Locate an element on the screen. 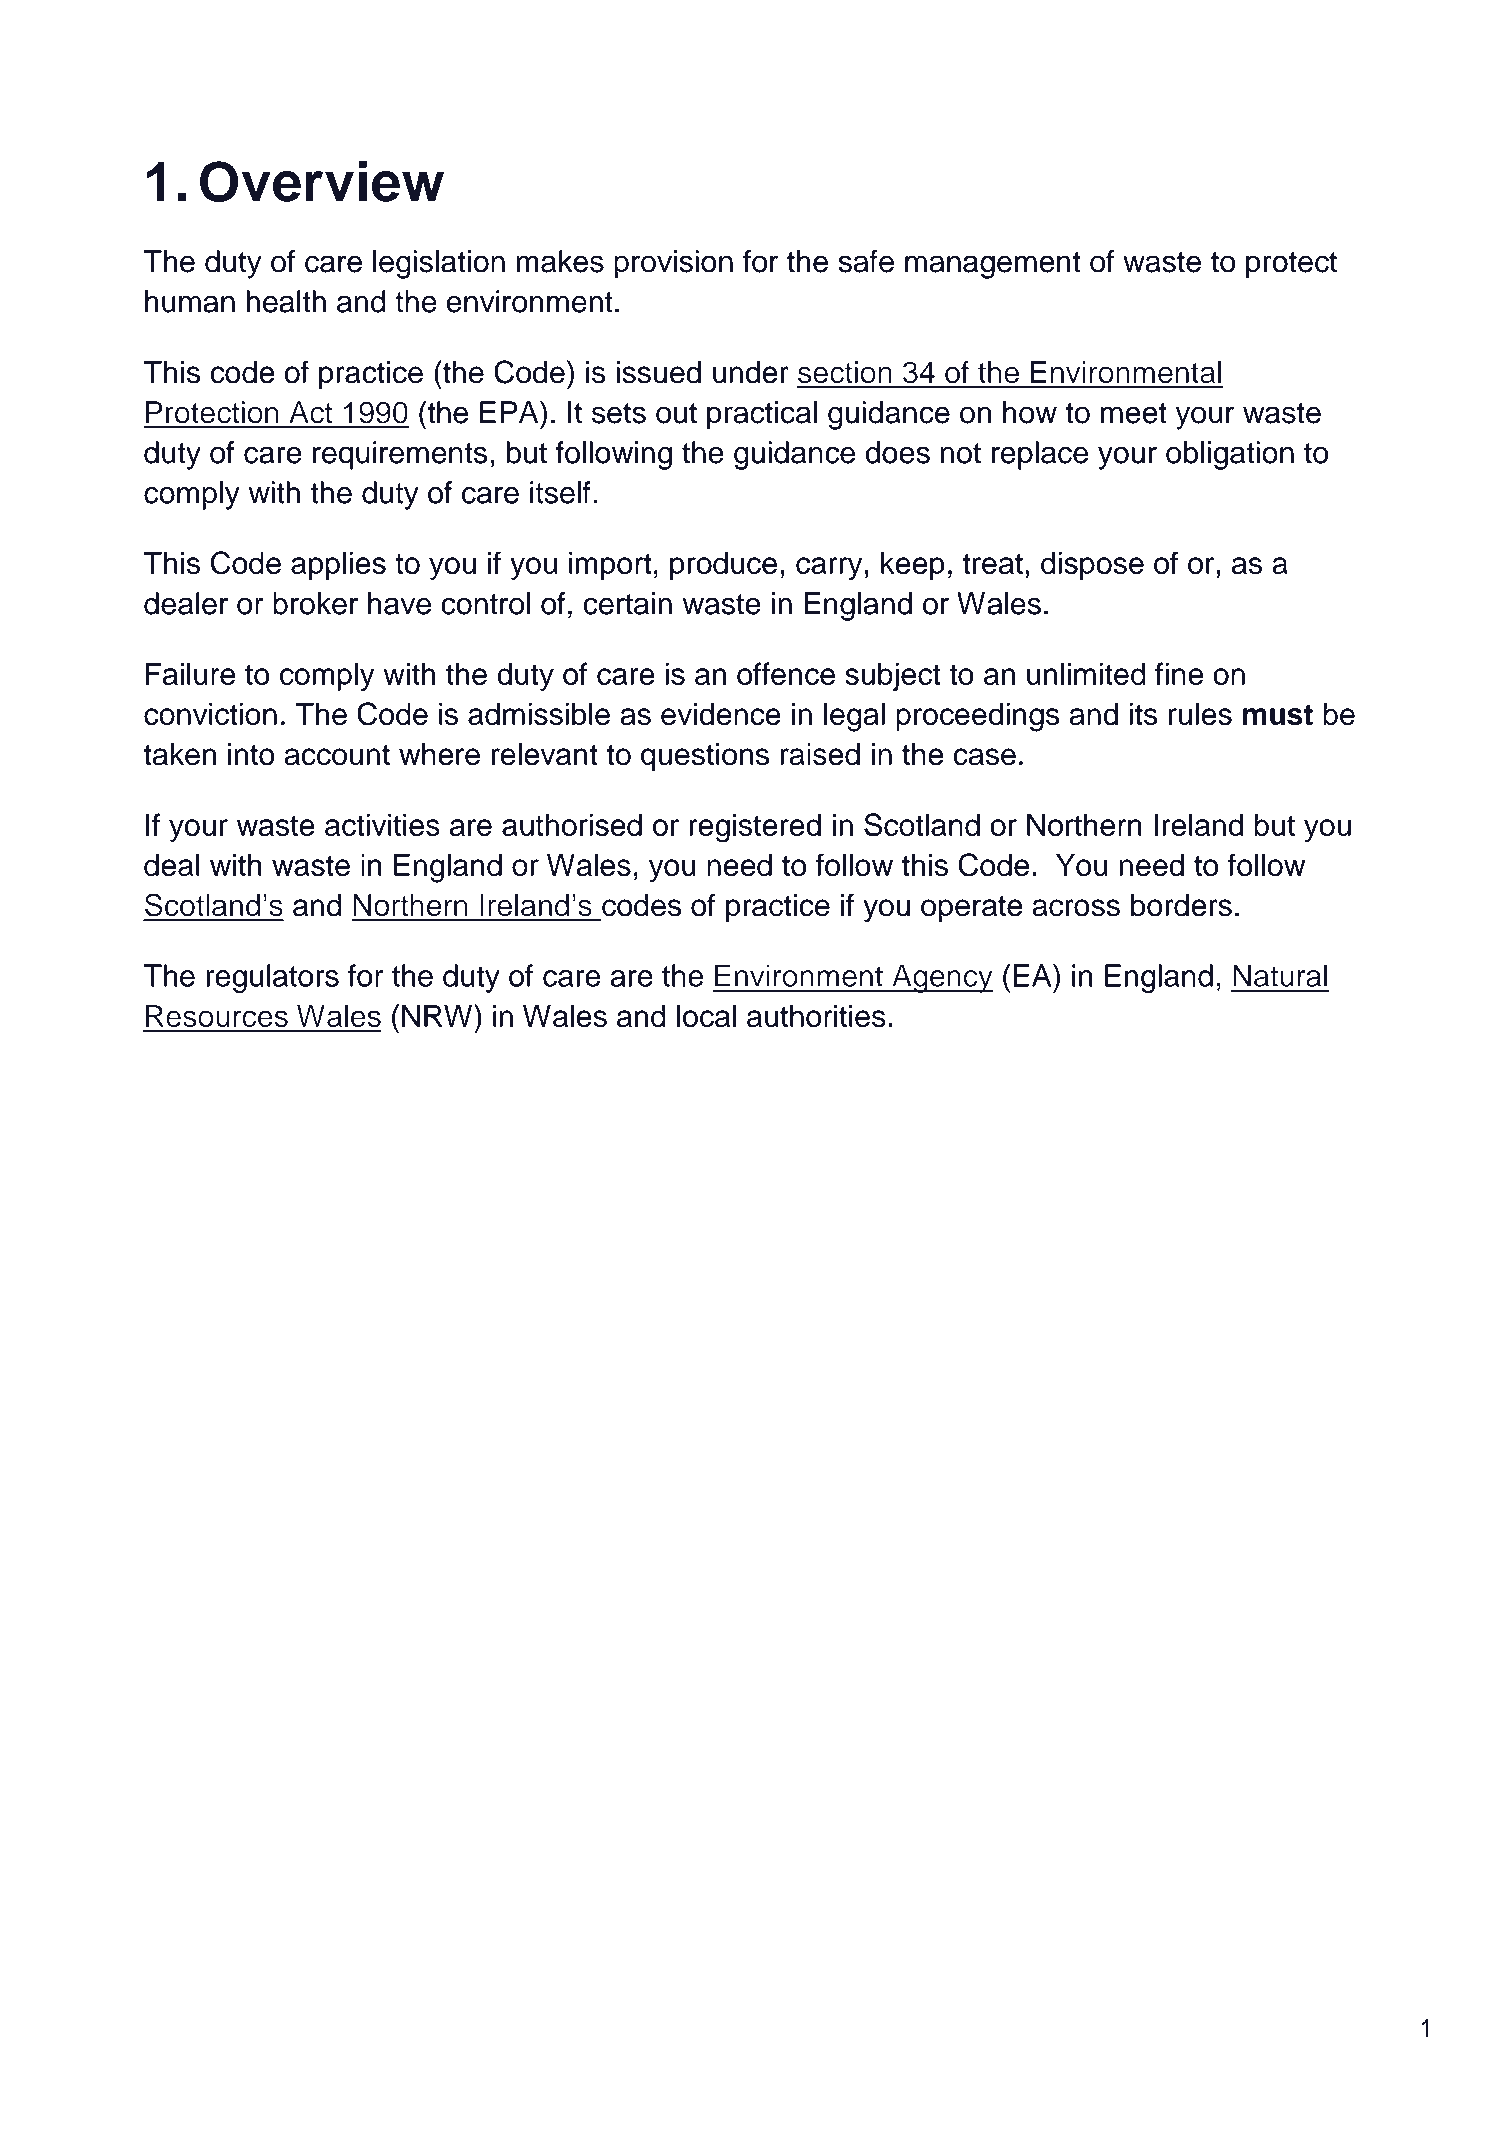 This screenshot has height=2132, width=1507. health is located at coordinates (286, 301).
